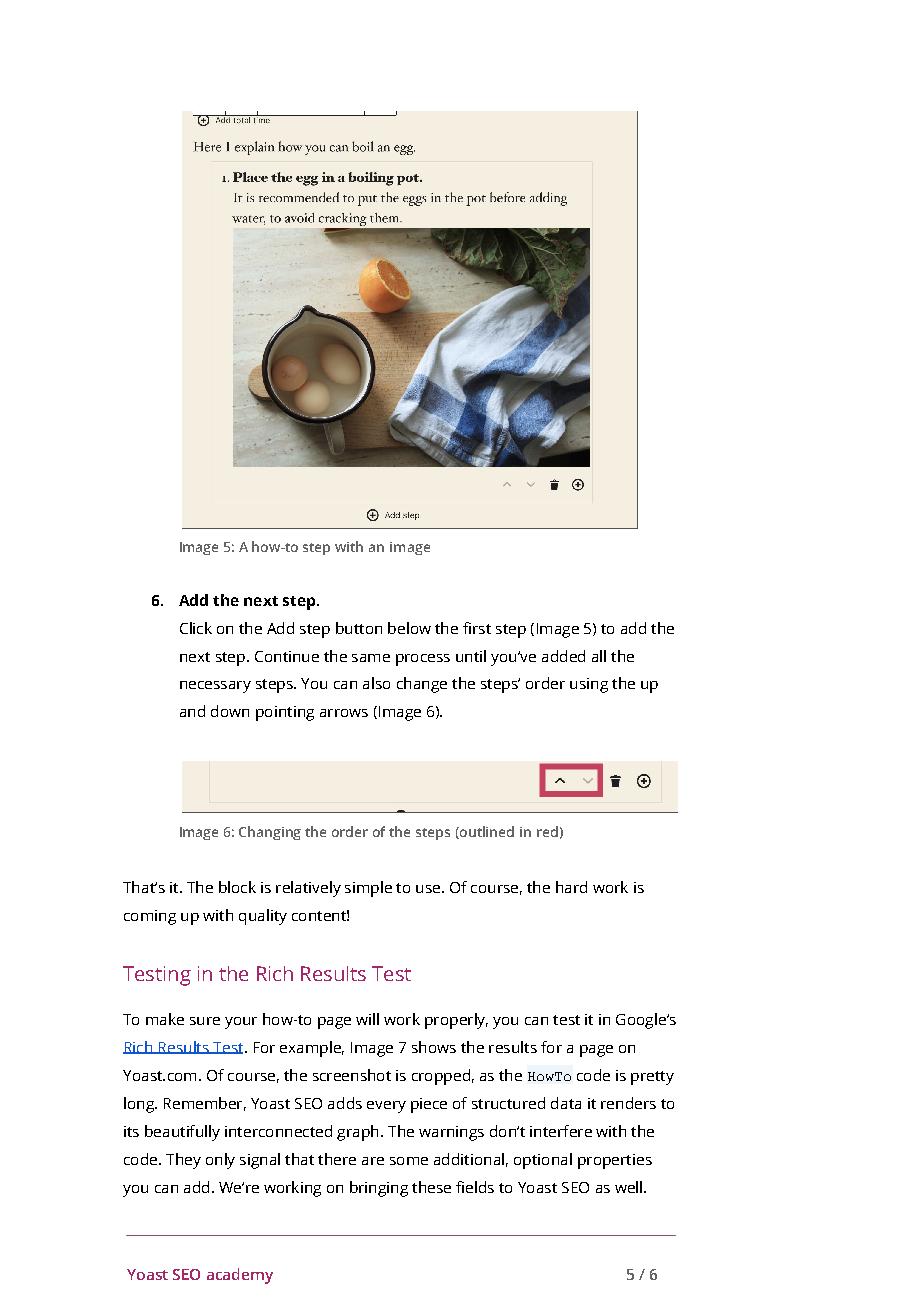 This document has height=1308, width=924. What do you see at coordinates (434, 1047) in the document?
I see `shows` at bounding box center [434, 1047].
